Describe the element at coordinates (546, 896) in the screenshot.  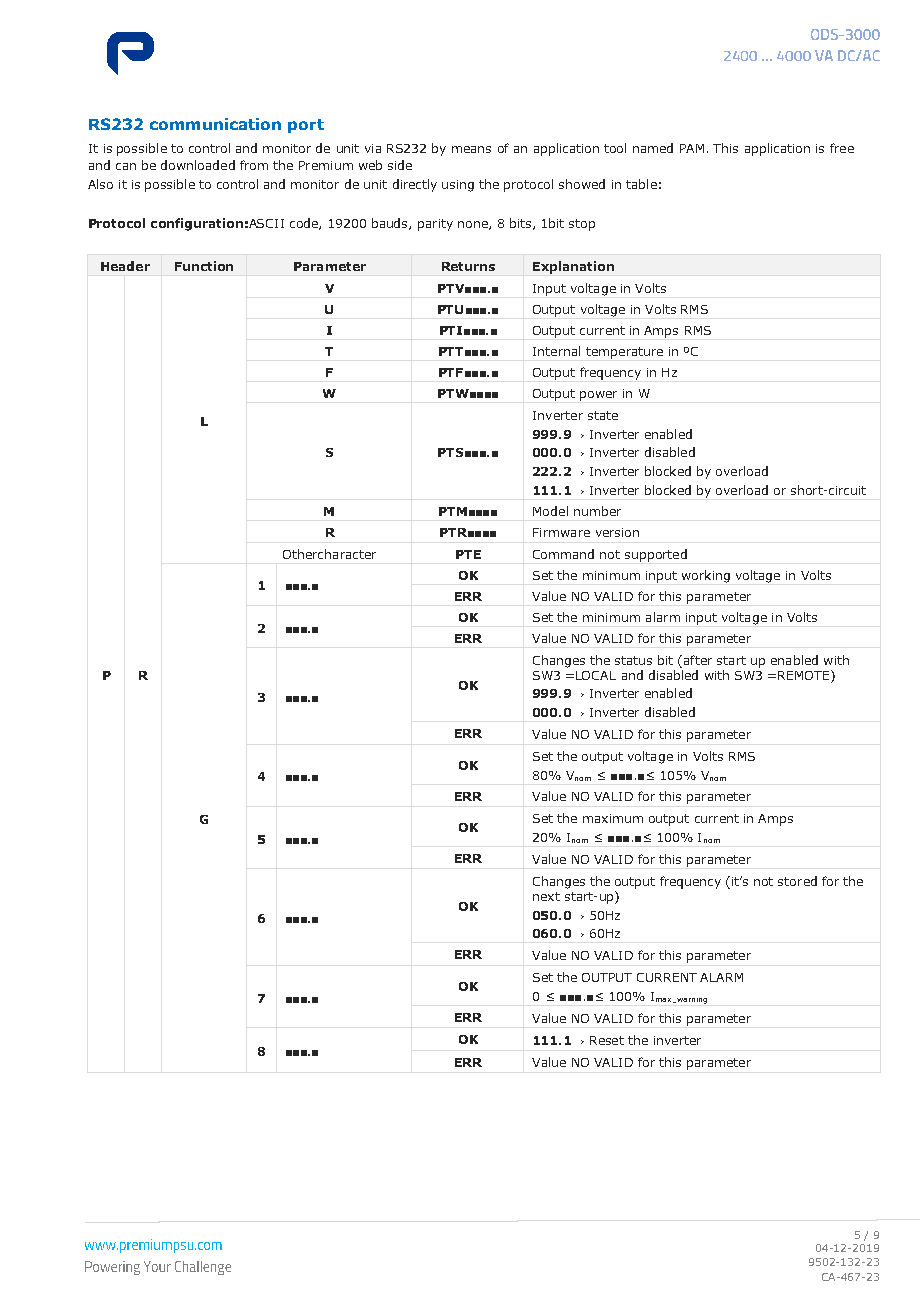
I see `next` at that location.
